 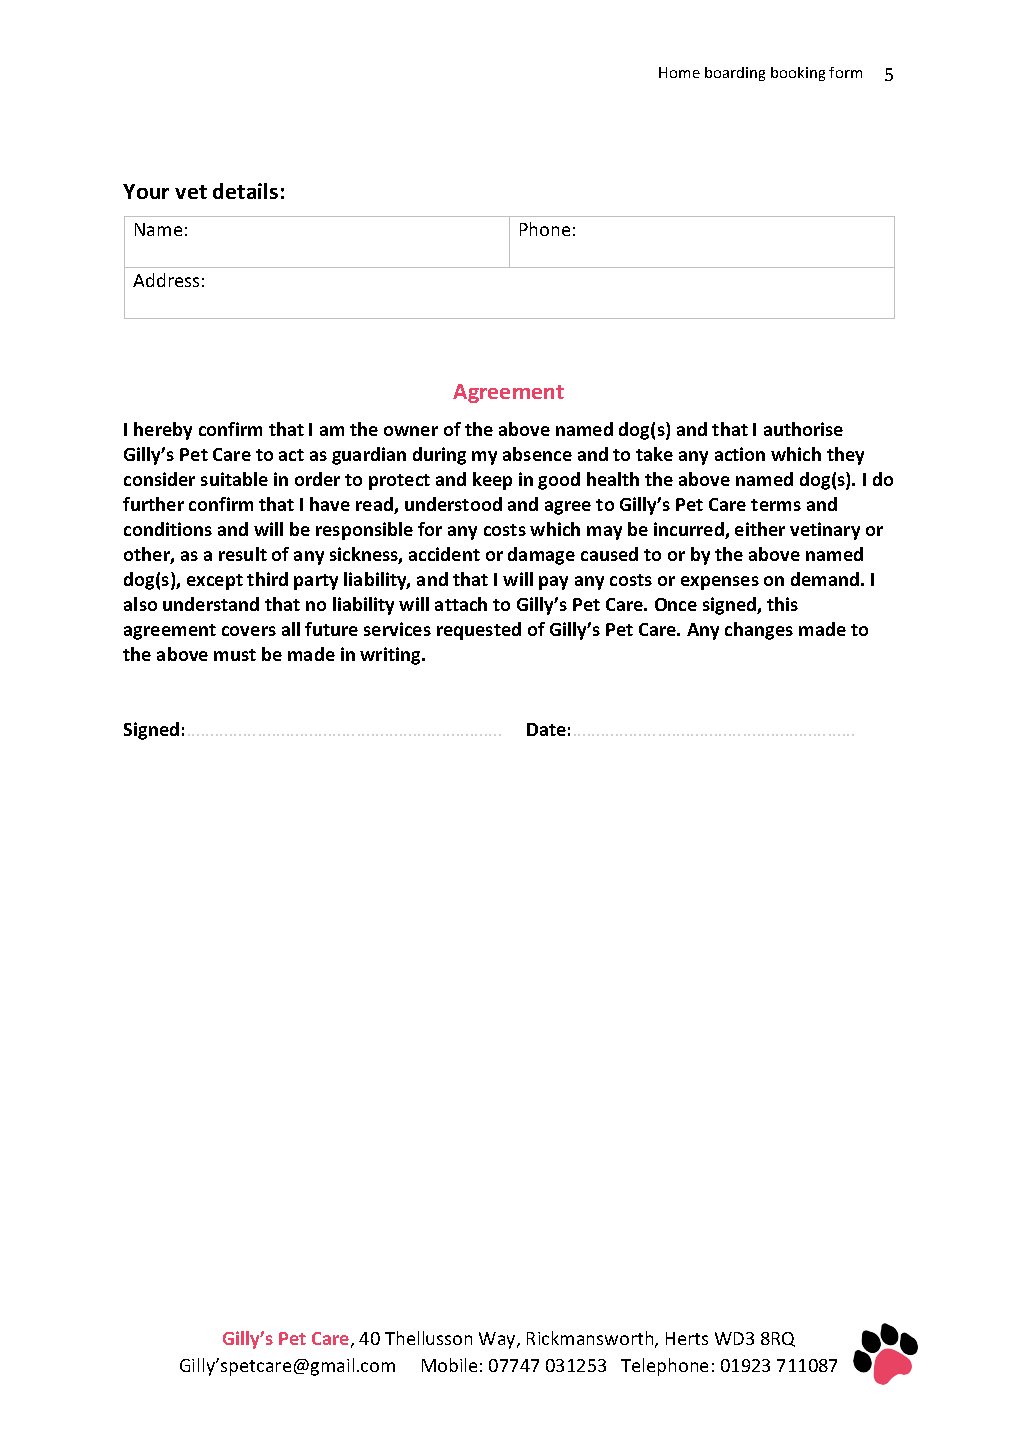 I want to click on must, so click(x=235, y=655).
